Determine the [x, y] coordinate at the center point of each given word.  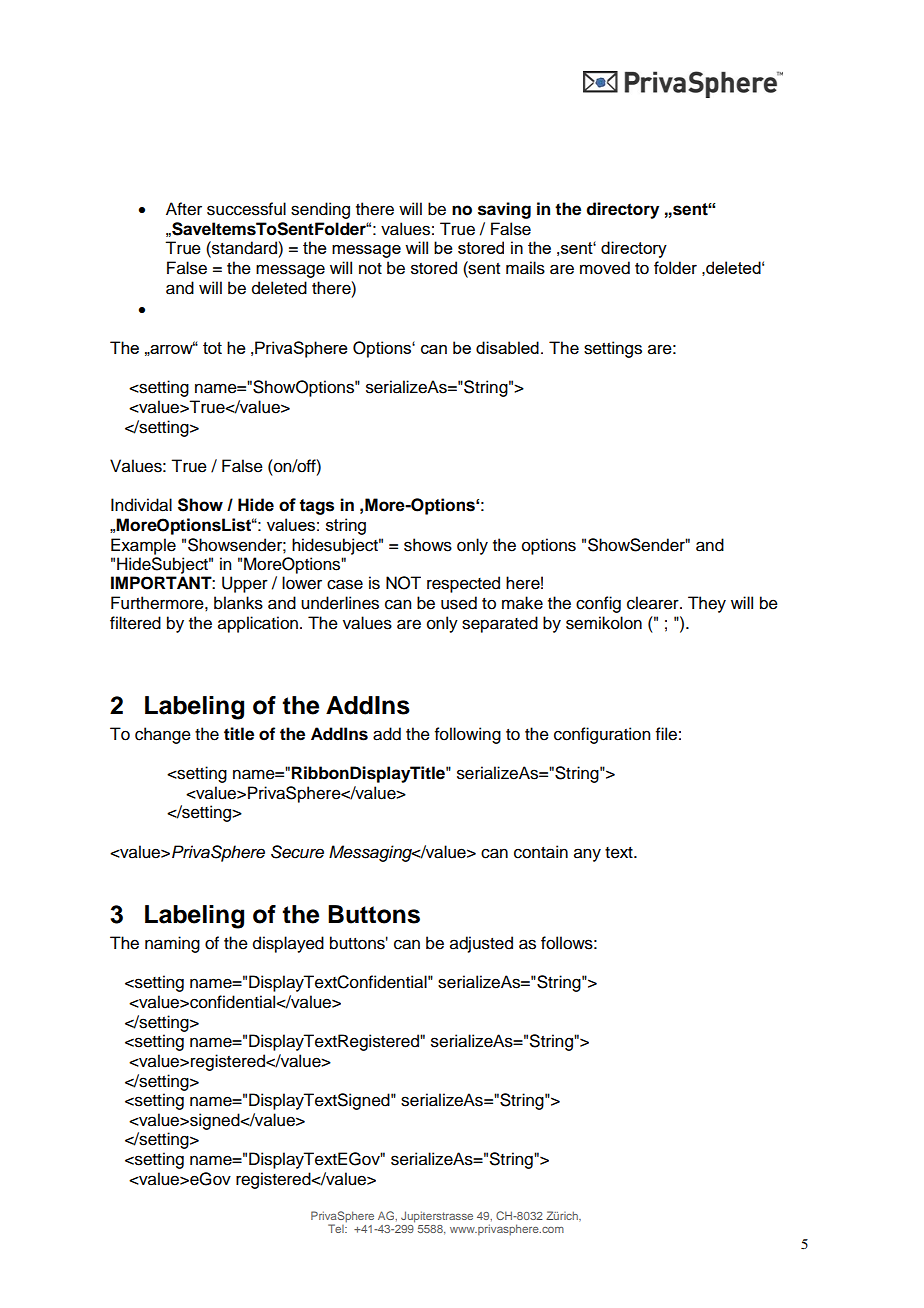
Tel [337, 1228]
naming [172, 944]
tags [317, 507]
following [468, 735]
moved [605, 268]
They [707, 604]
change [163, 735]
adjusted [481, 944]
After [184, 209]
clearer [654, 603]
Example [143, 546]
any [587, 855]
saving [504, 210]
